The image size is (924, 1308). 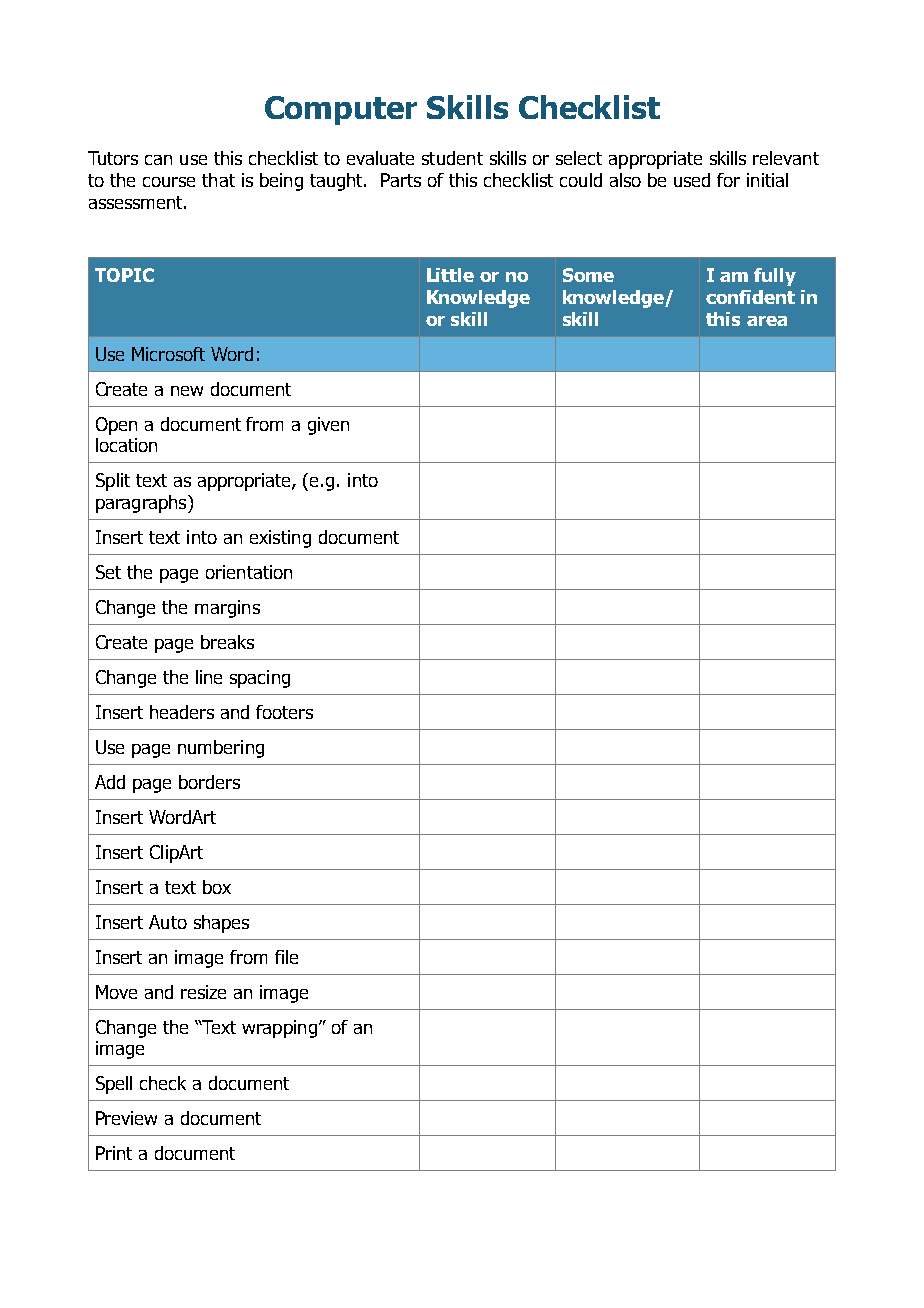 I want to click on breaks, so click(x=227, y=642).
